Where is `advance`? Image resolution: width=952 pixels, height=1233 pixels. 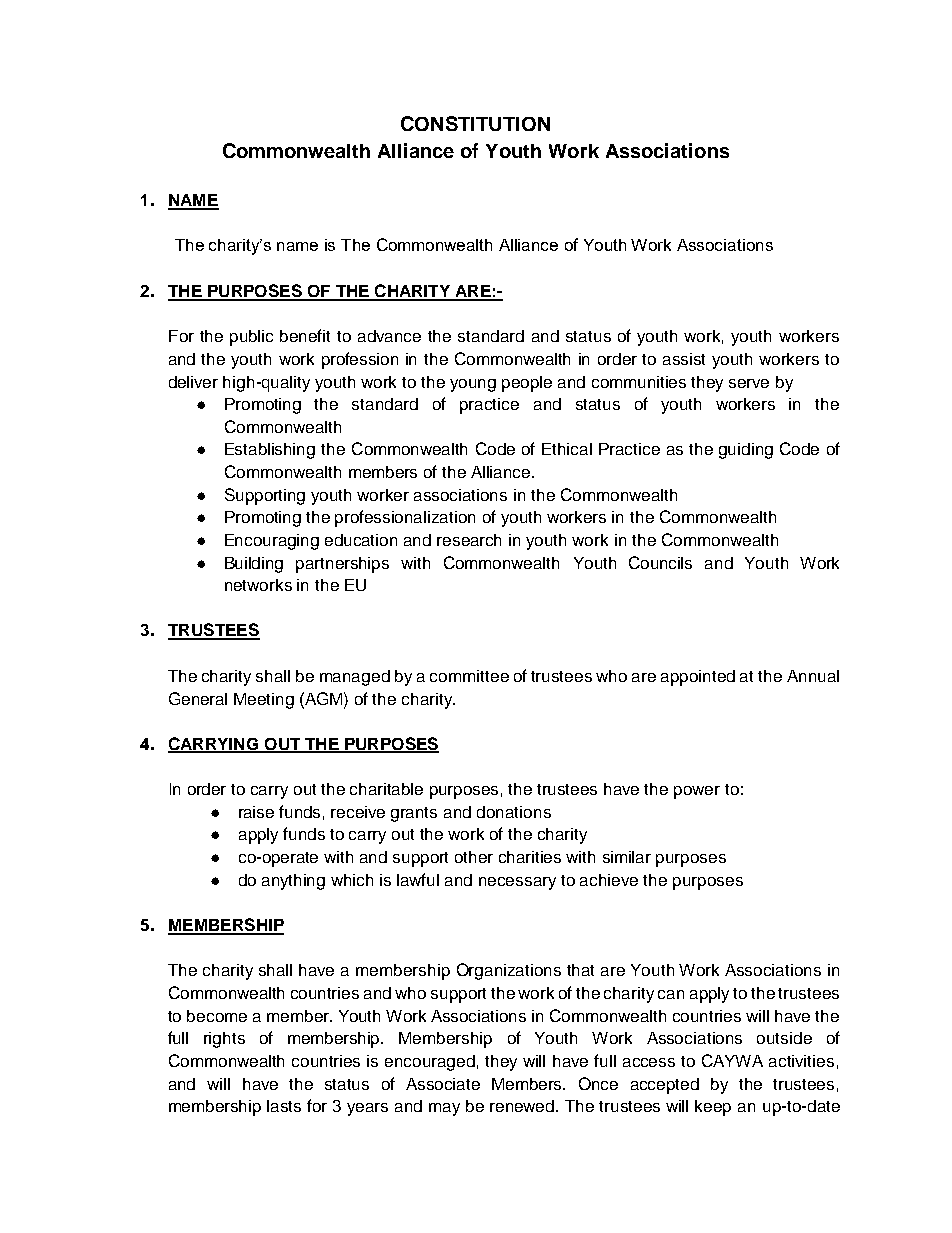 advance is located at coordinates (389, 336).
